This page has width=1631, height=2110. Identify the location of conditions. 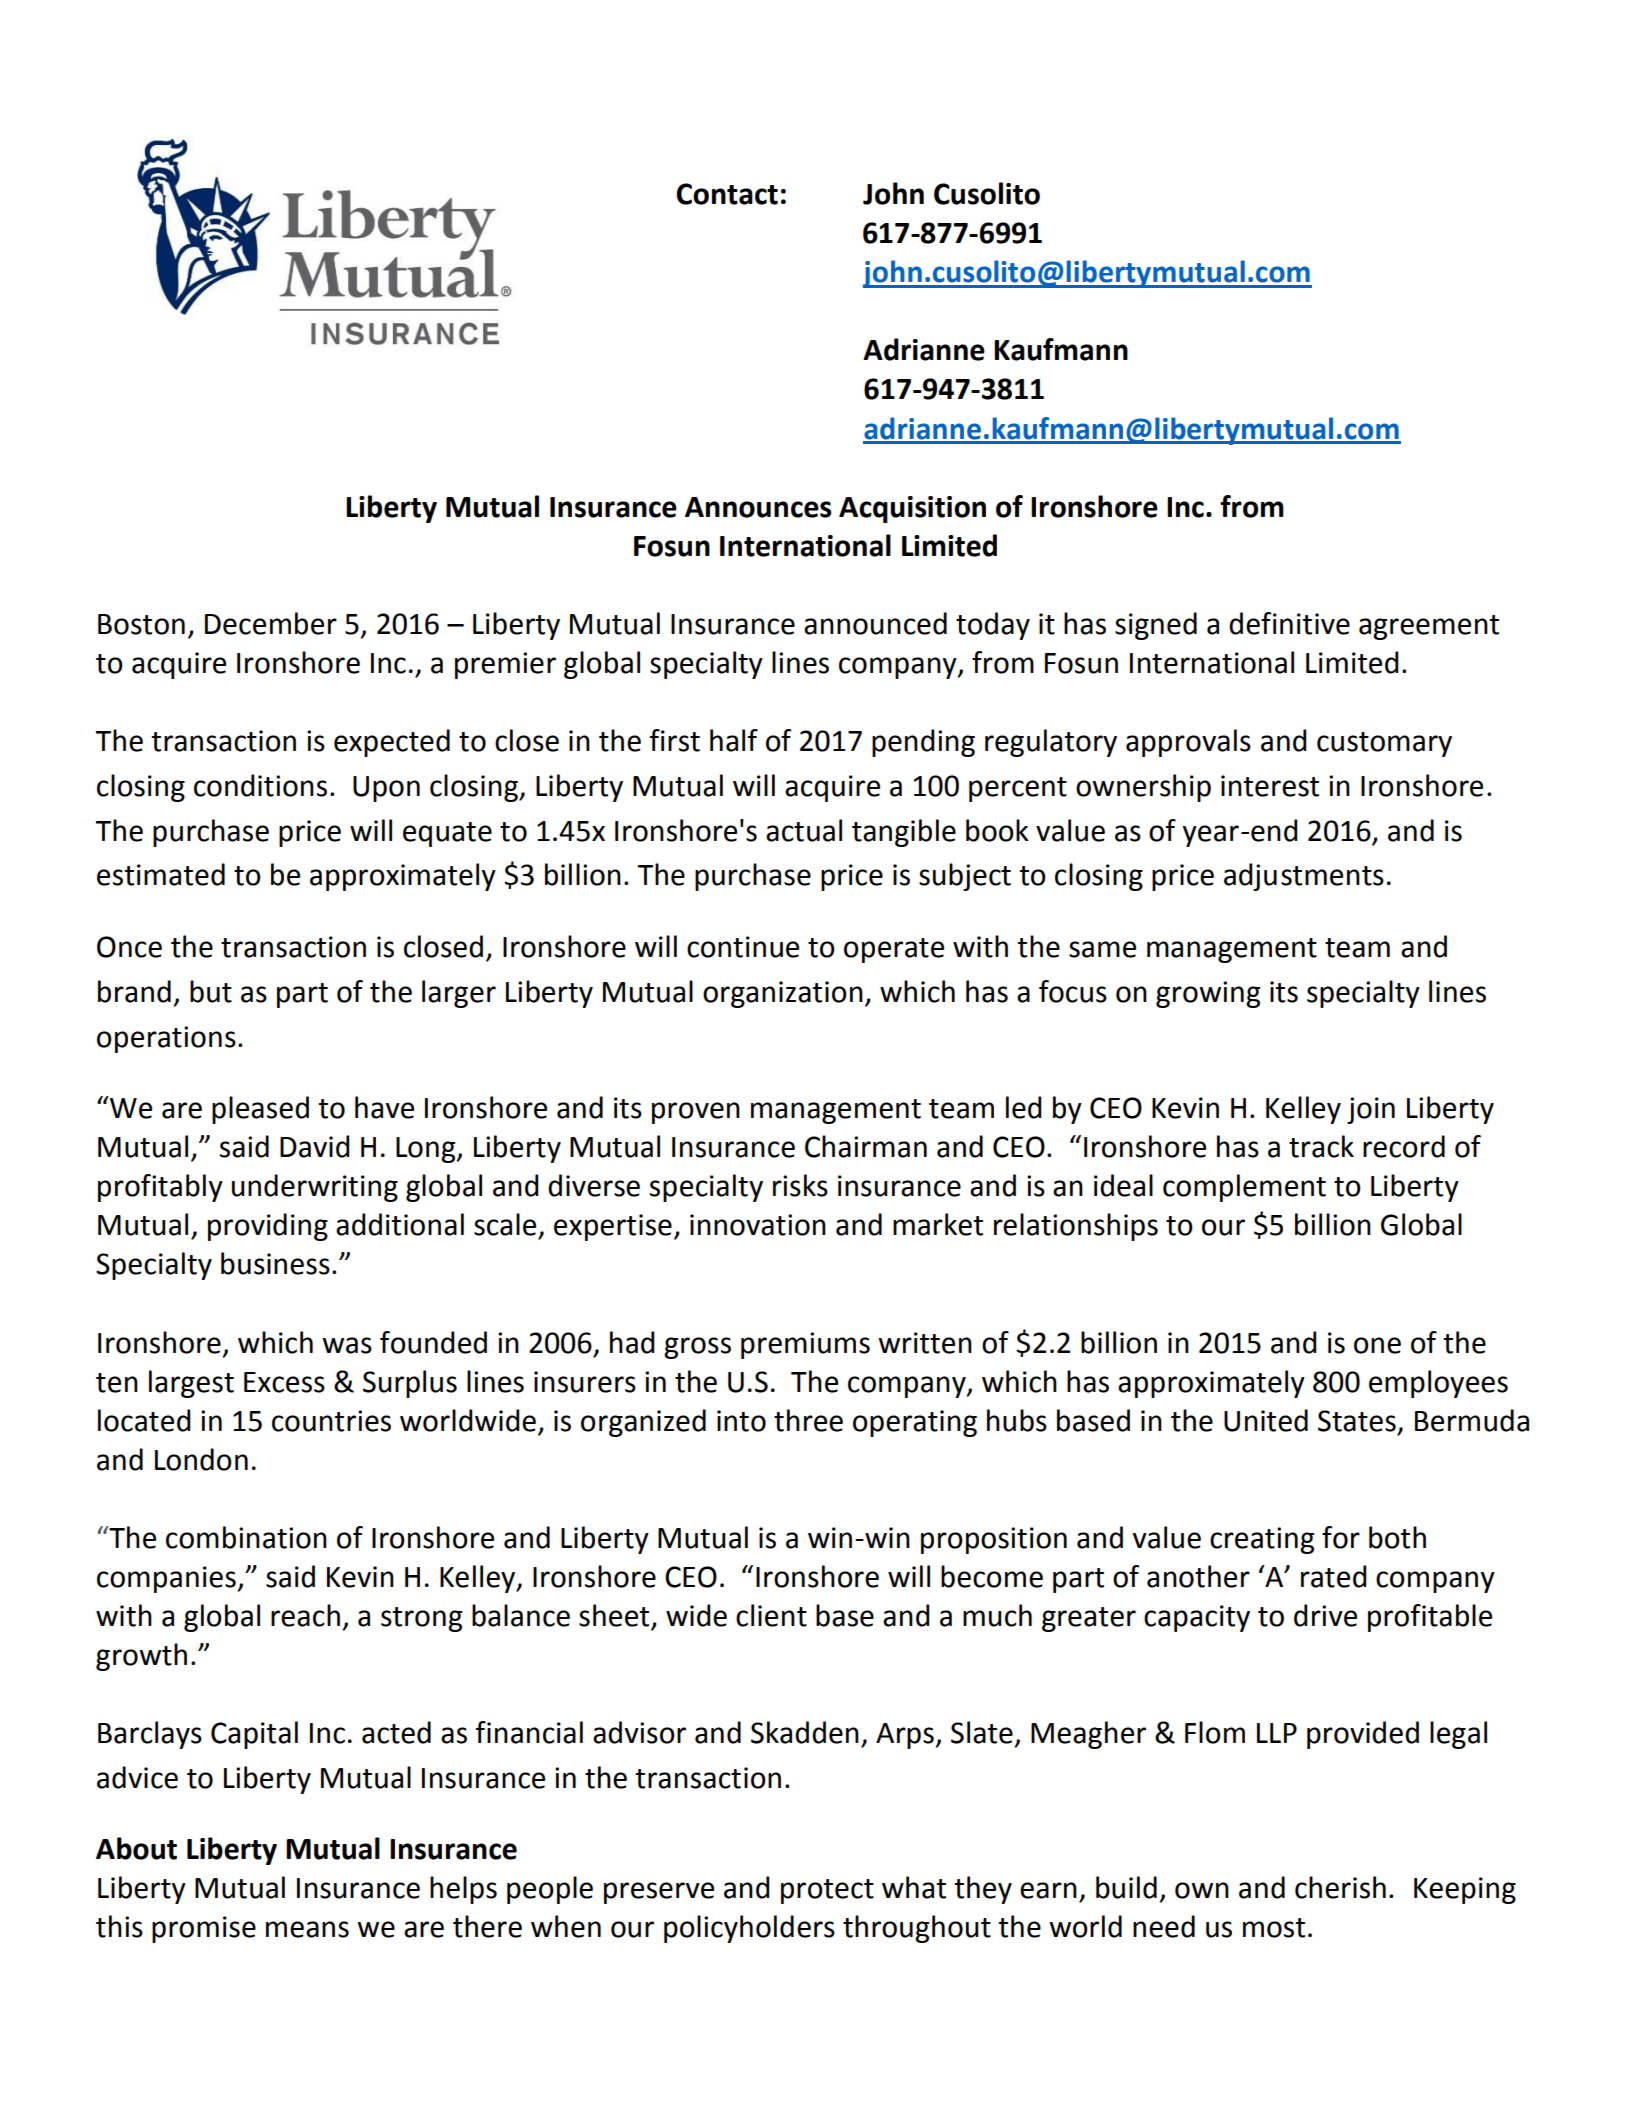
(260, 785).
